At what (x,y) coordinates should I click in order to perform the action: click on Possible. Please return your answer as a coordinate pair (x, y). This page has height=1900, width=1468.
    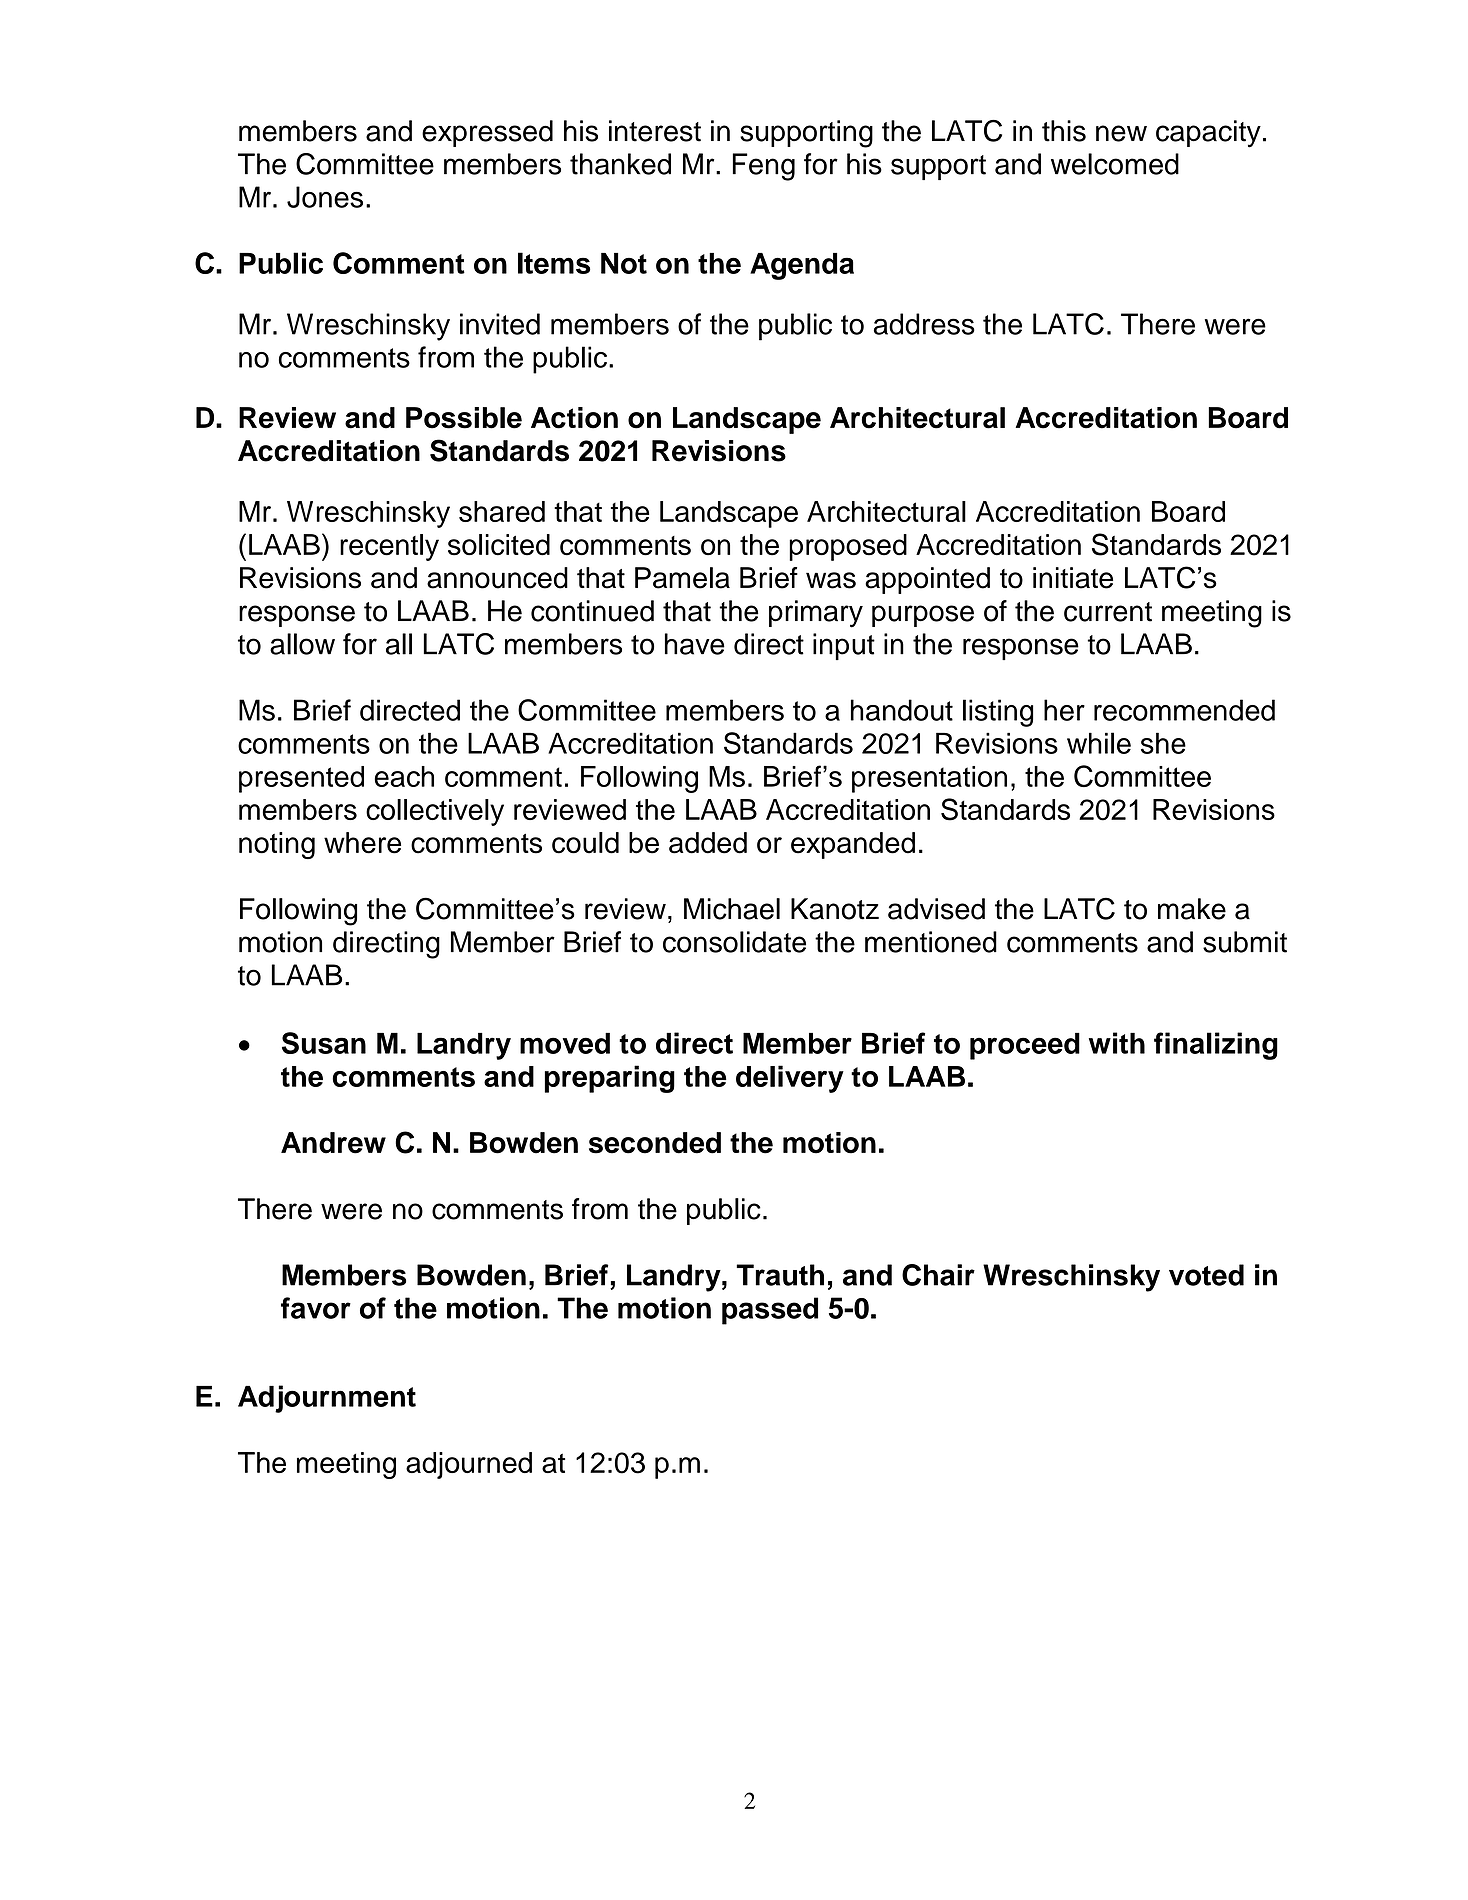
    Looking at the image, I should click on (464, 418).
